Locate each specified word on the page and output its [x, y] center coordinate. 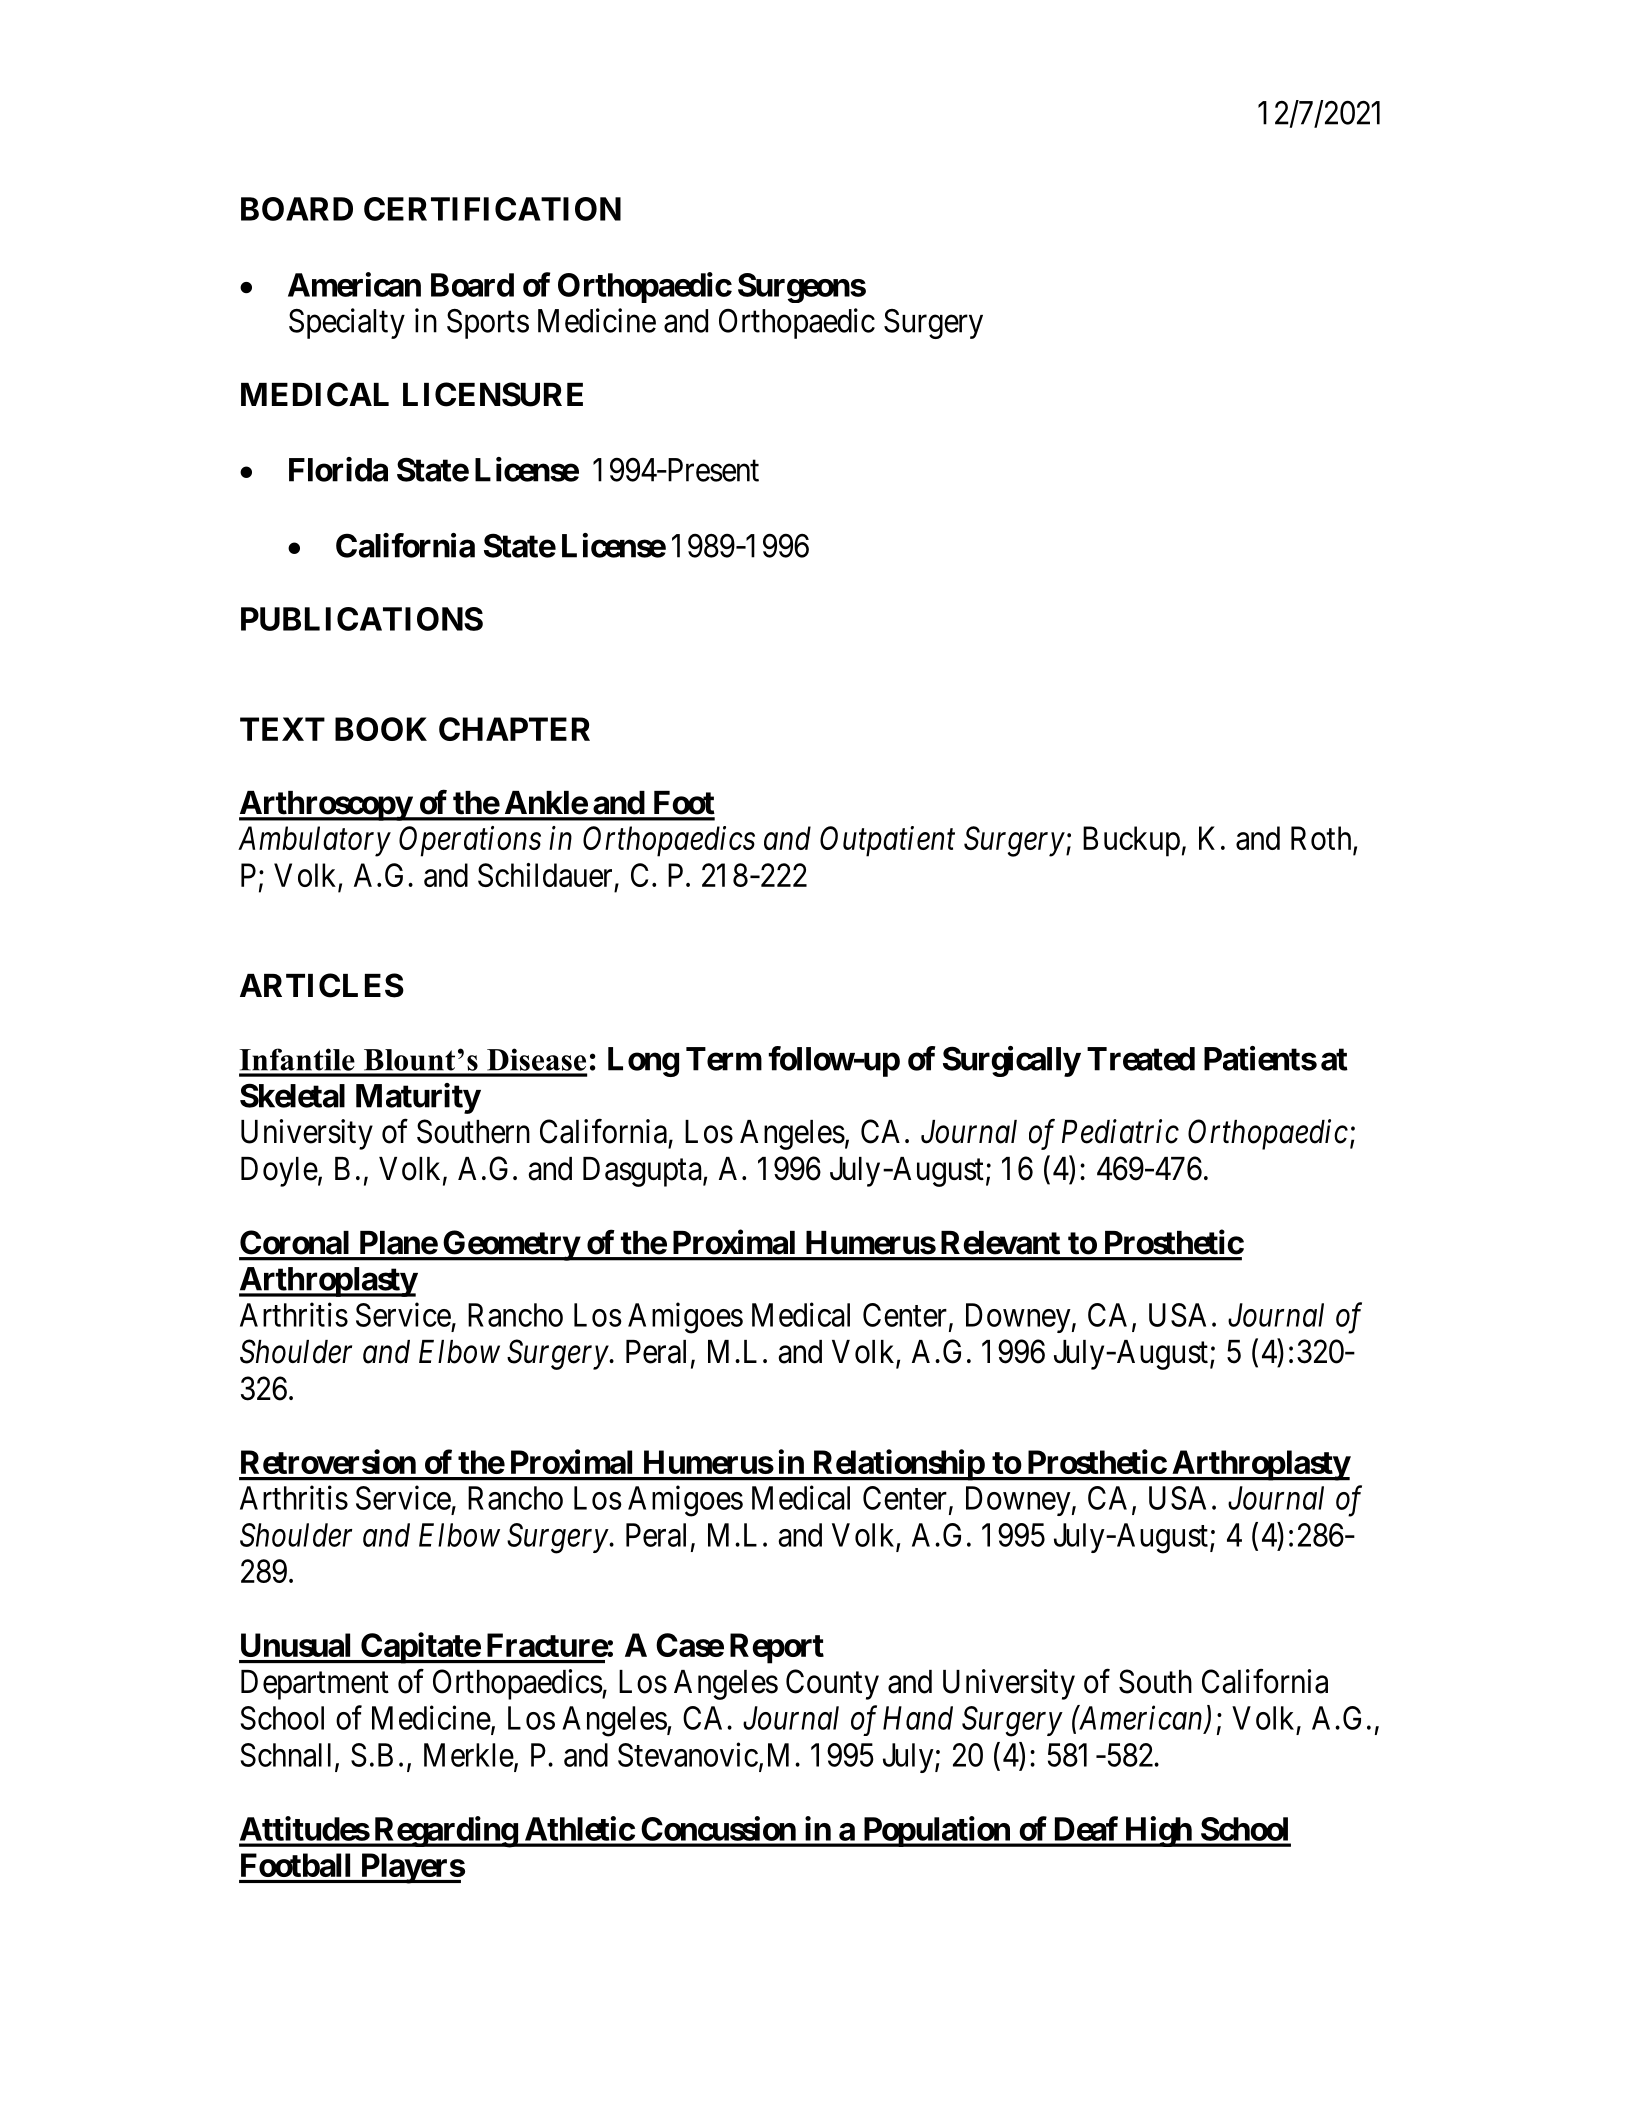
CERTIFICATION [492, 209]
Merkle [469, 1755]
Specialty [347, 323]
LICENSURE [493, 394]
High [1157, 1831]
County [832, 1684]
